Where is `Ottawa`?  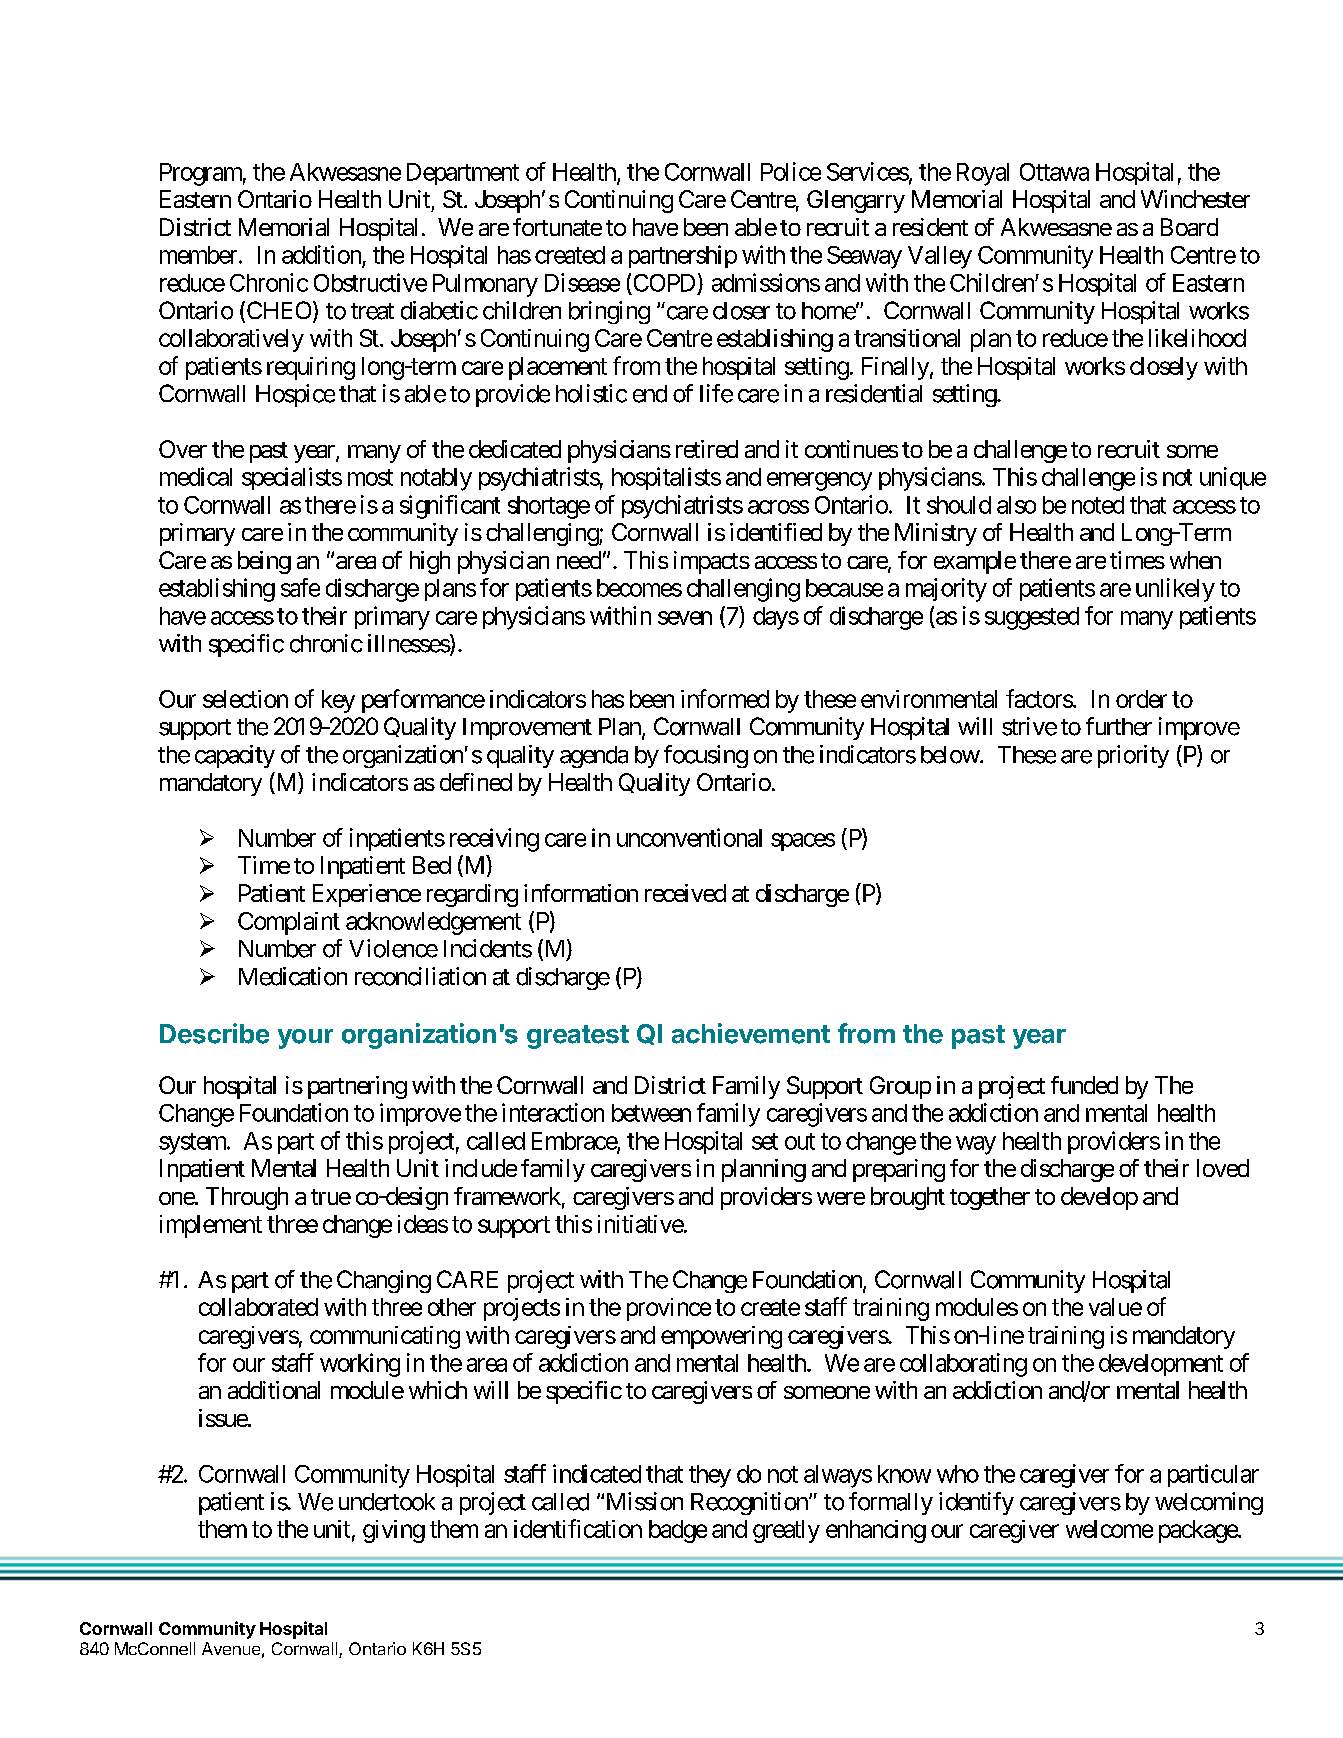 Ottawa is located at coordinates (1054, 172).
